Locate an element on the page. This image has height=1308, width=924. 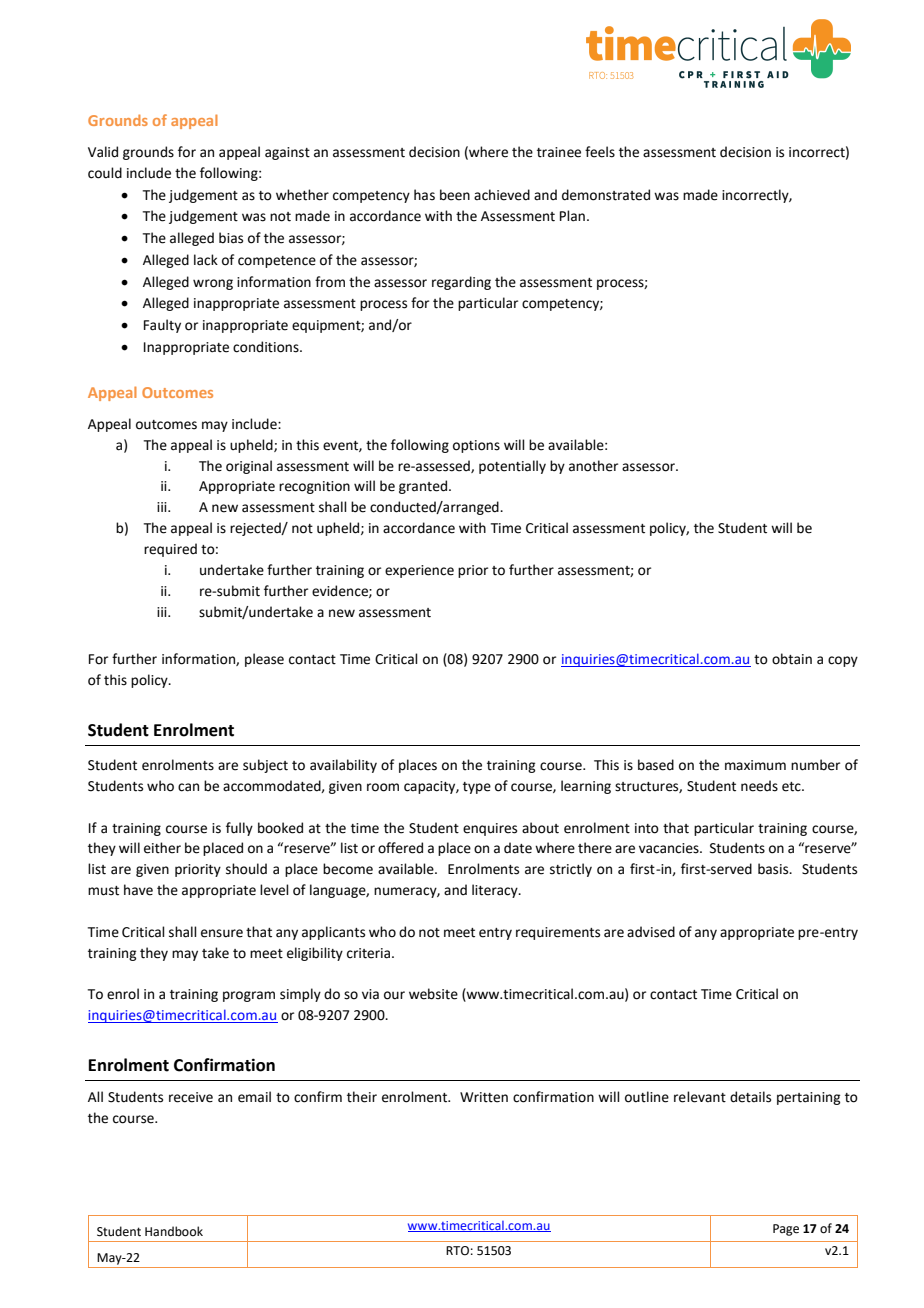
bias is located at coordinates (231, 238).
